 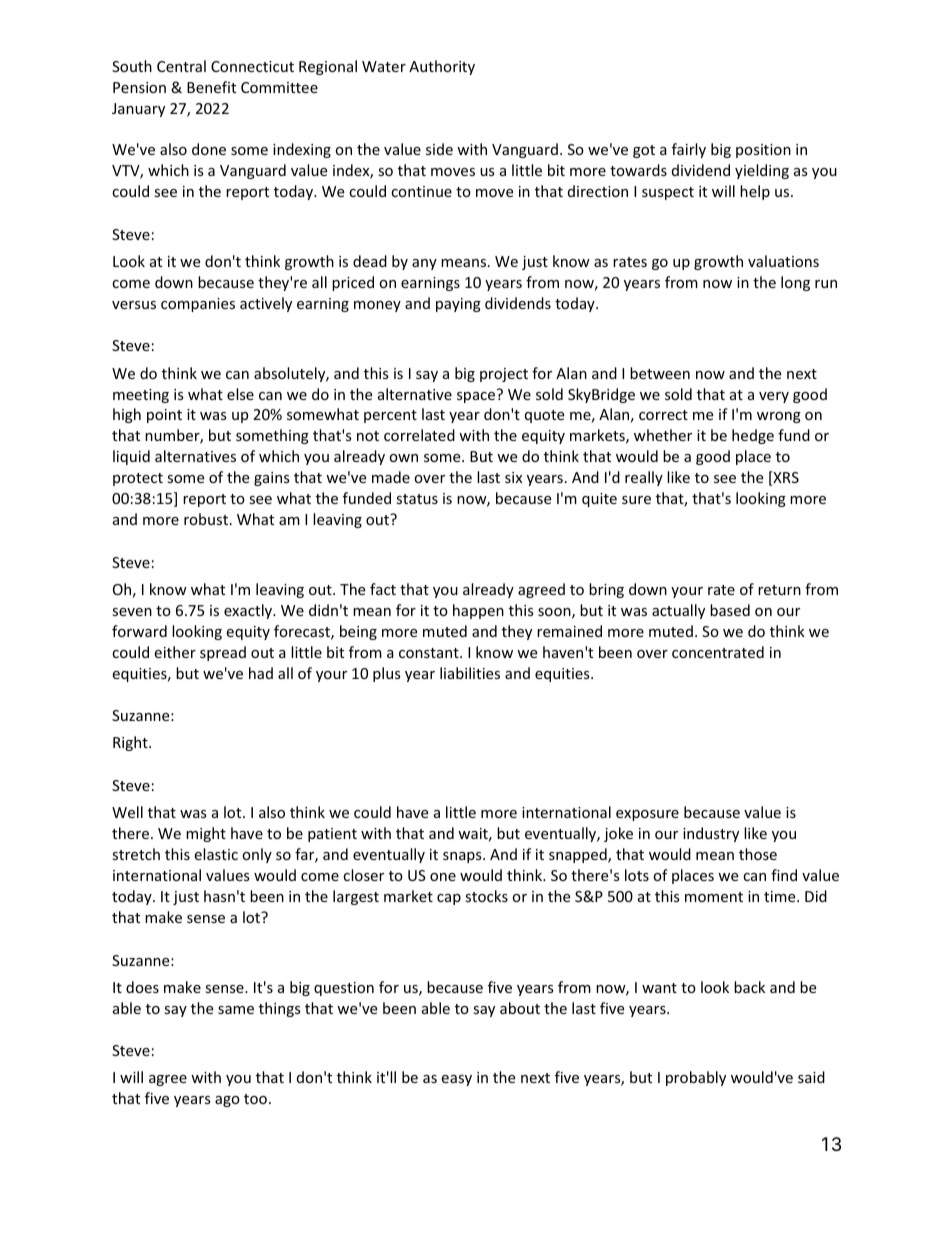 I want to click on Benefit, so click(x=211, y=87).
